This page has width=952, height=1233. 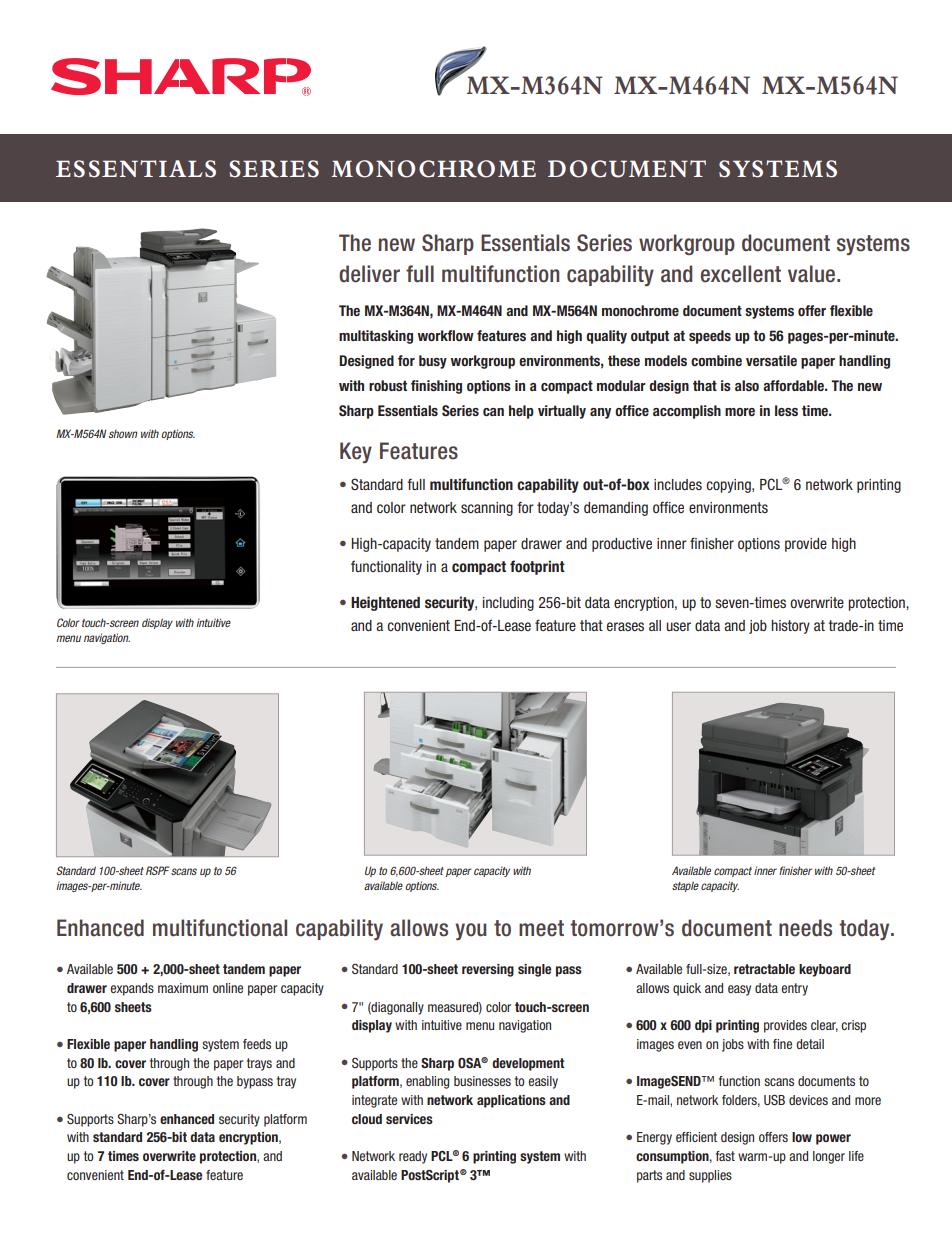 What do you see at coordinates (413, 1157) in the page?
I see `ready` at bounding box center [413, 1157].
